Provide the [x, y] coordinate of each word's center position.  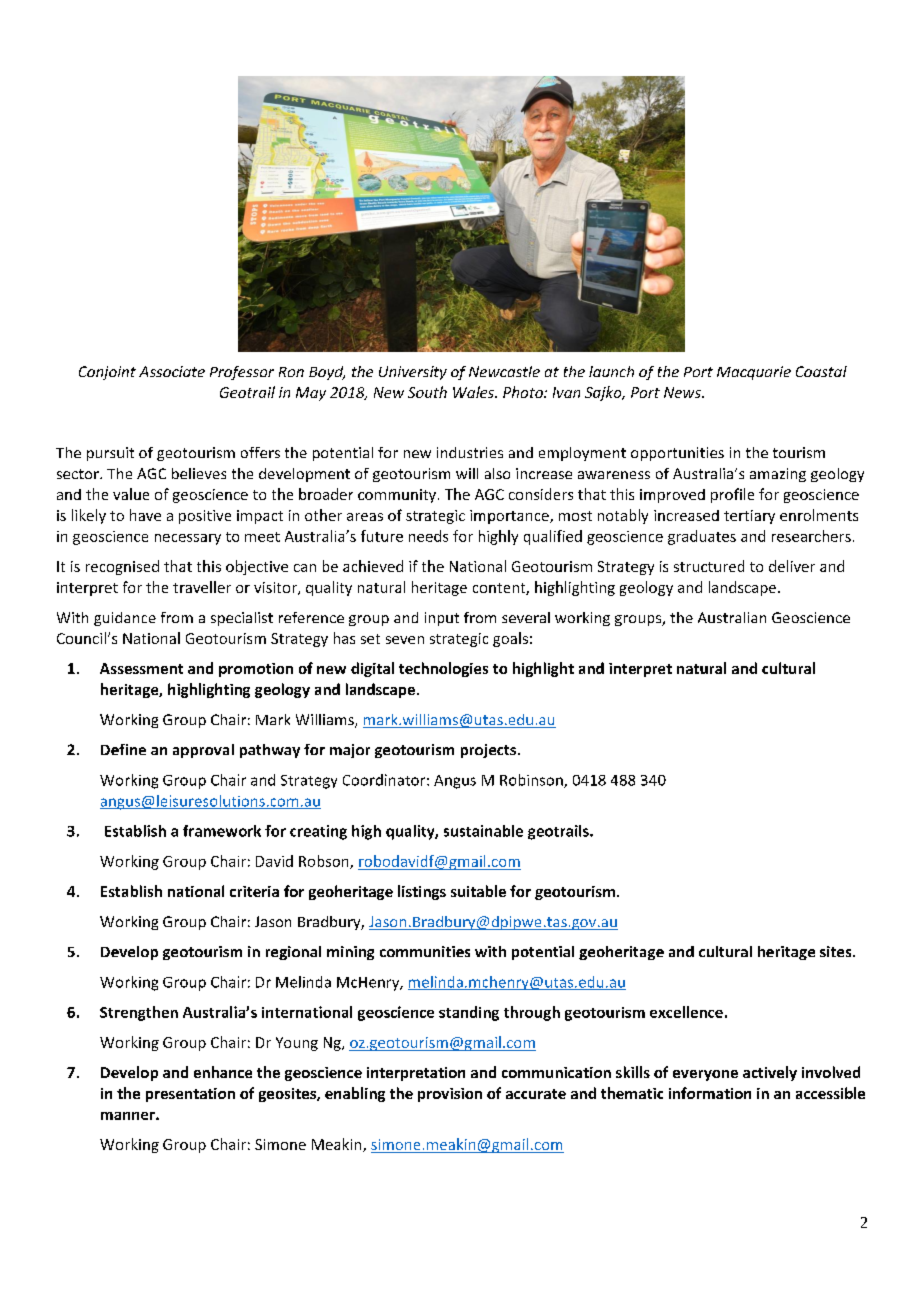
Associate [172, 371]
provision [450, 1095]
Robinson [532, 781]
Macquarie [754, 373]
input [442, 619]
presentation [190, 1095]
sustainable [483, 831]
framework [222, 831]
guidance [125, 619]
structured [709, 566]
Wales [474, 392]
